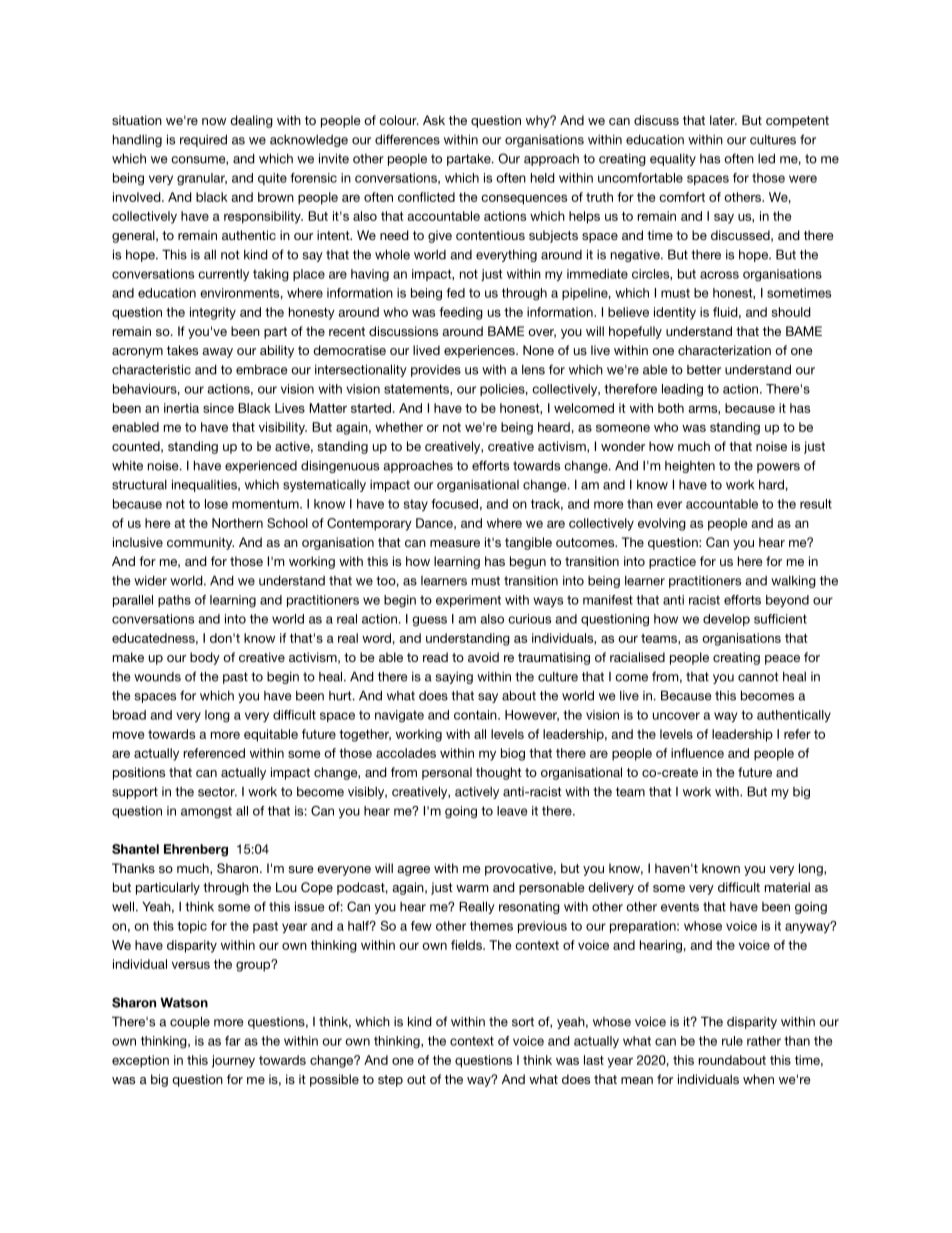 This screenshot has height=1233, width=952. Describe the element at coordinates (233, 1061) in the screenshot. I see `journey` at that location.
